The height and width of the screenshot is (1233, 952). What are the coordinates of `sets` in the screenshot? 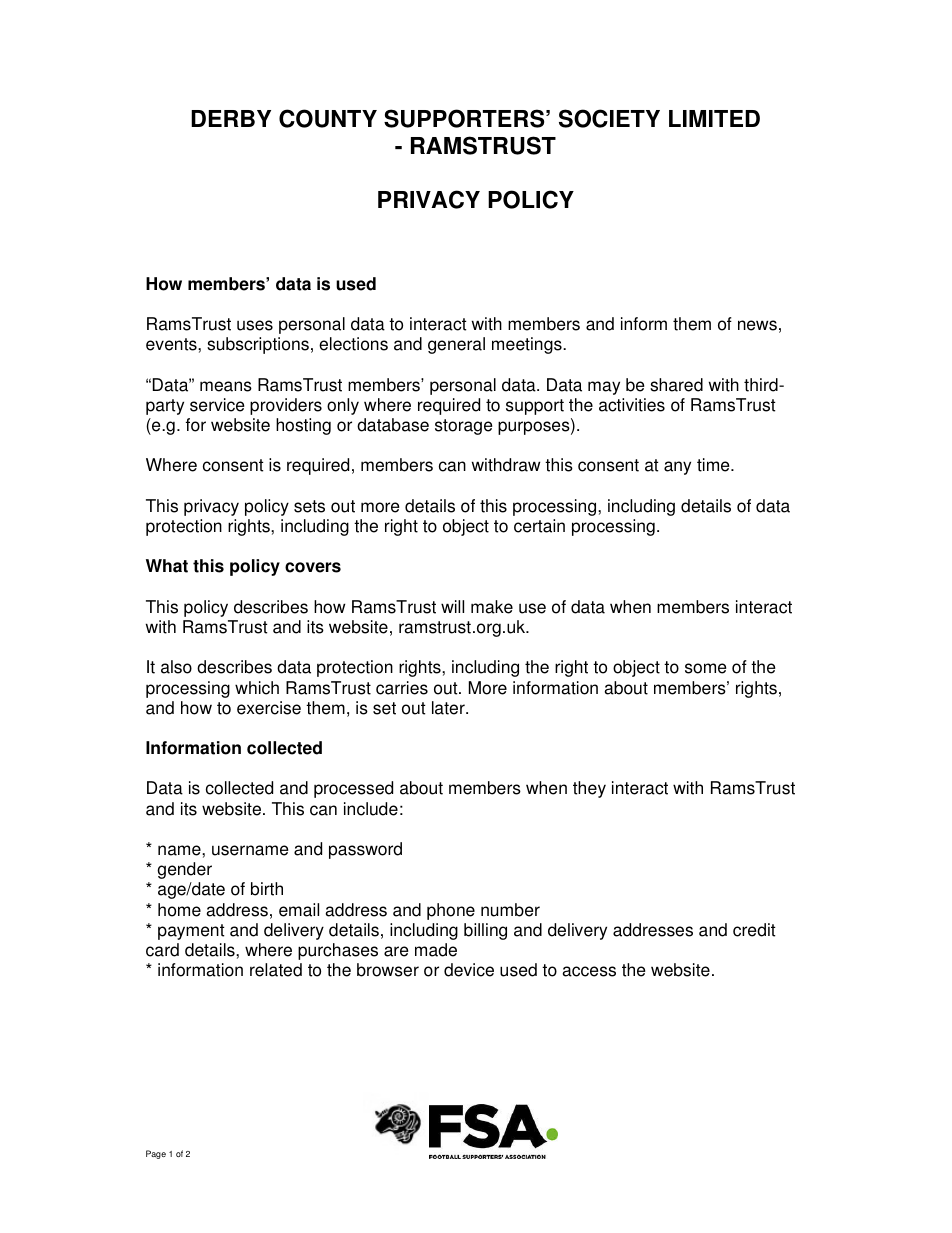 It's located at (309, 506).
